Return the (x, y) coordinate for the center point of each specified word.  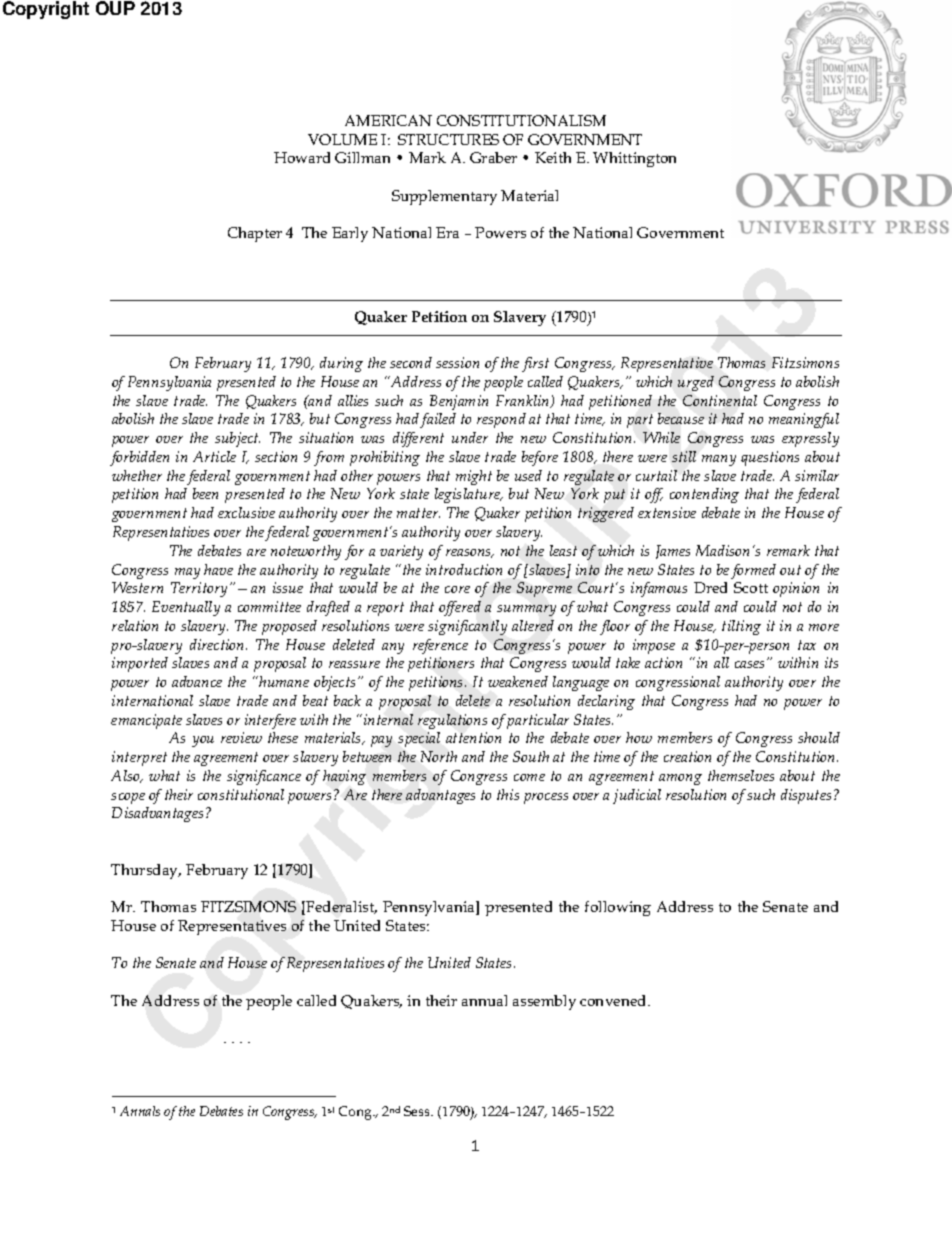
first (535, 364)
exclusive (246, 512)
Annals (140, 1111)
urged (696, 383)
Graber (493, 157)
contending (704, 495)
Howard (302, 157)
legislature (468, 495)
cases (751, 663)
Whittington (634, 159)
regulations (452, 721)
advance (197, 681)
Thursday (146, 871)
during (341, 364)
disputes (806, 796)
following (618, 908)
